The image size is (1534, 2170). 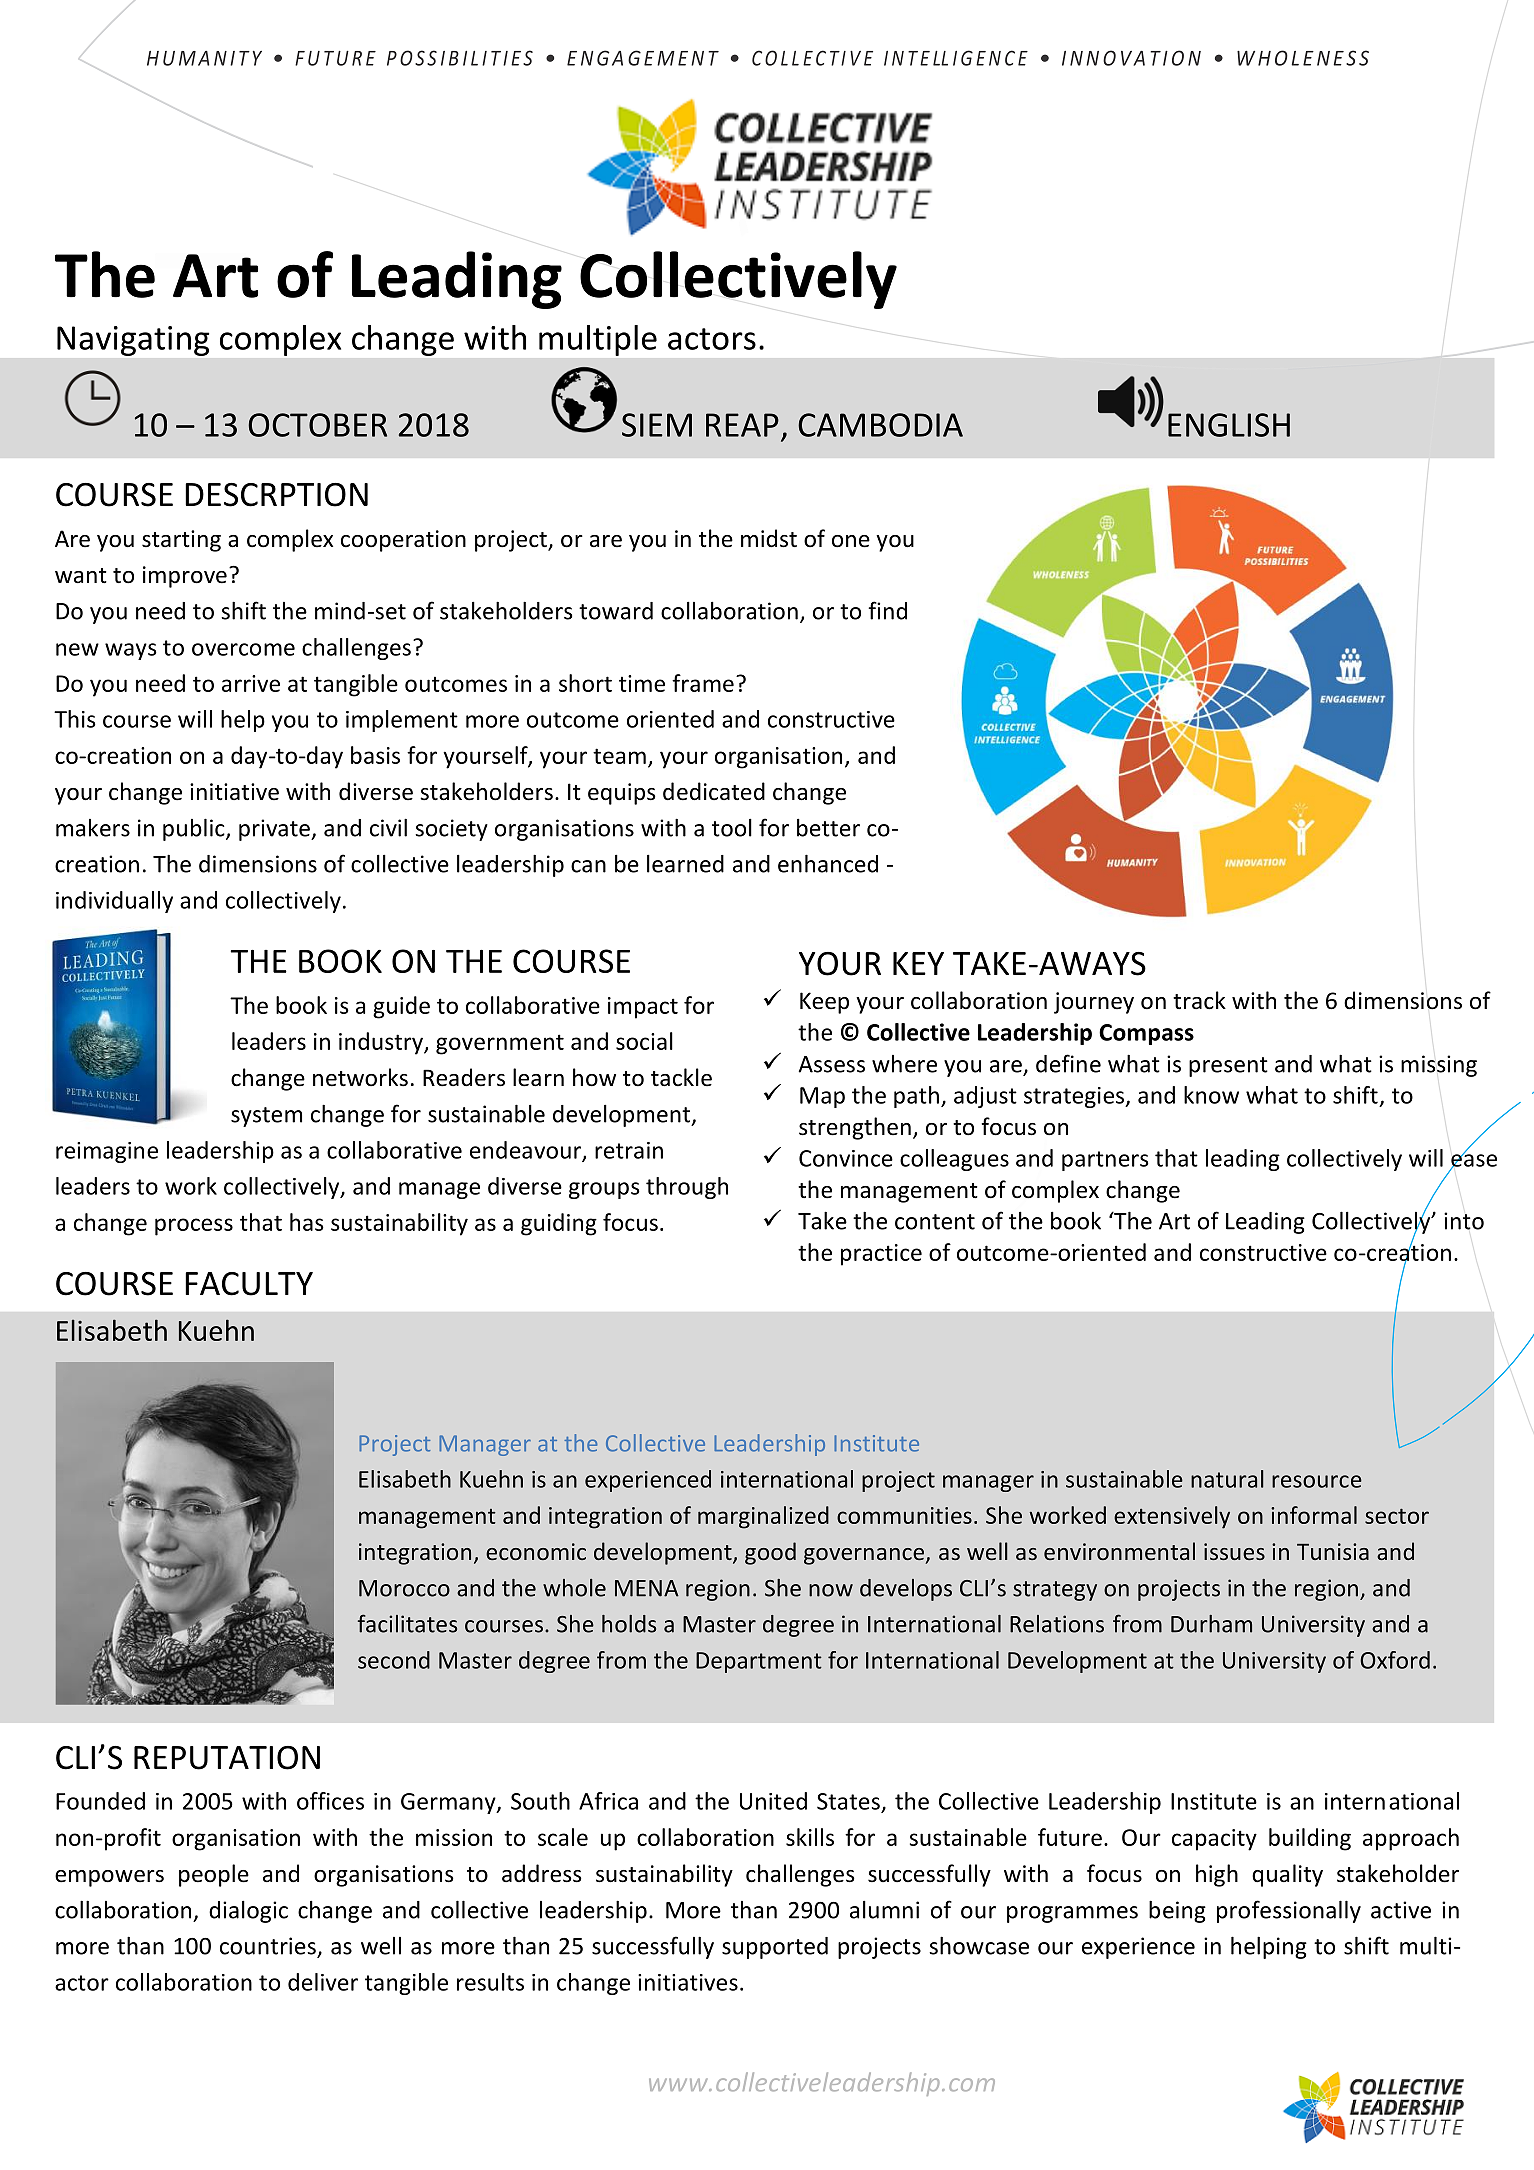 What do you see at coordinates (1229, 425) in the image?
I see `ENGLISH` at bounding box center [1229, 425].
